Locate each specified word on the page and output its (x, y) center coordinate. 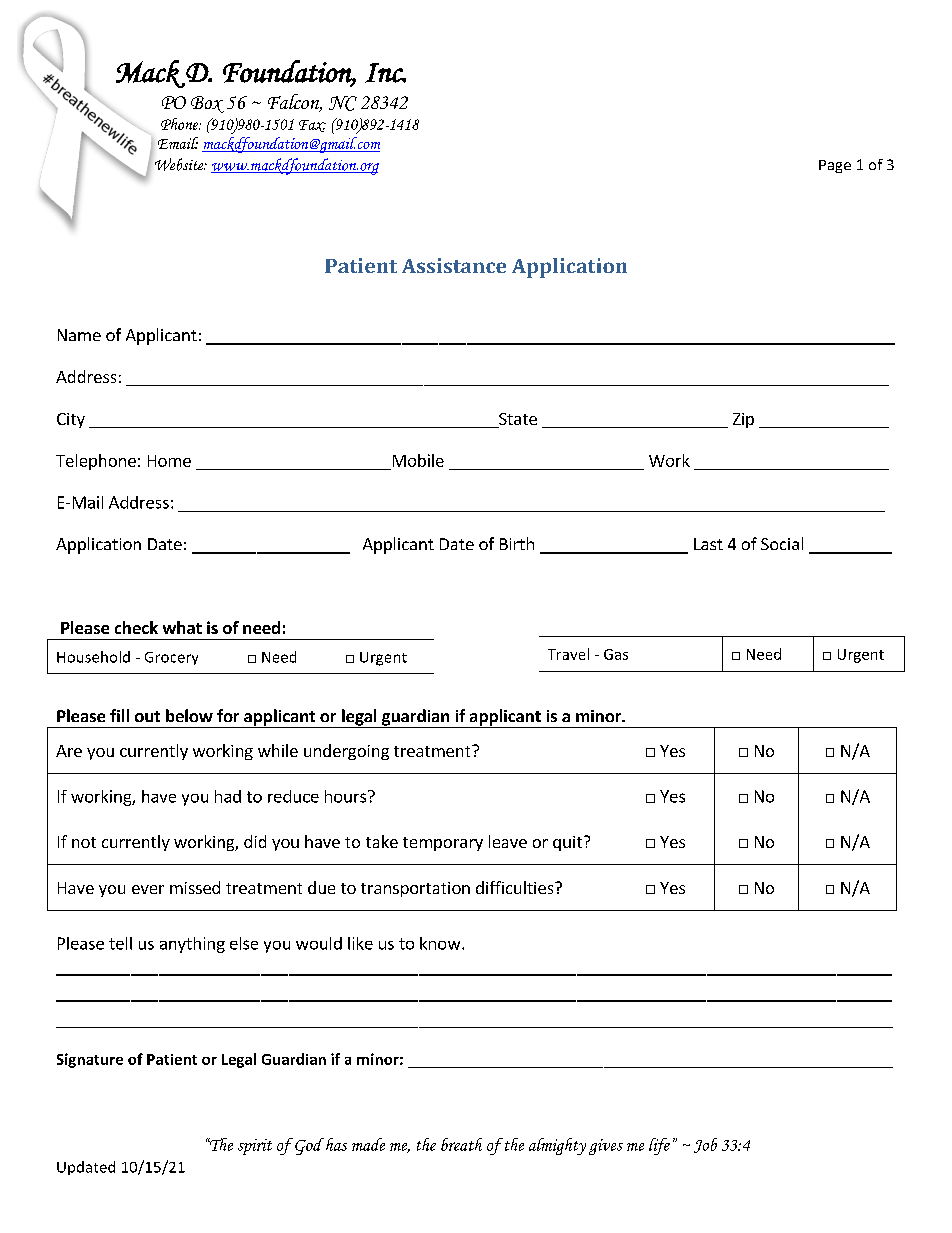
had (228, 796)
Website (180, 164)
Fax (312, 126)
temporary (443, 844)
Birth (517, 543)
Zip (743, 420)
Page (835, 166)
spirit (255, 1147)
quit (567, 843)
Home (169, 461)
